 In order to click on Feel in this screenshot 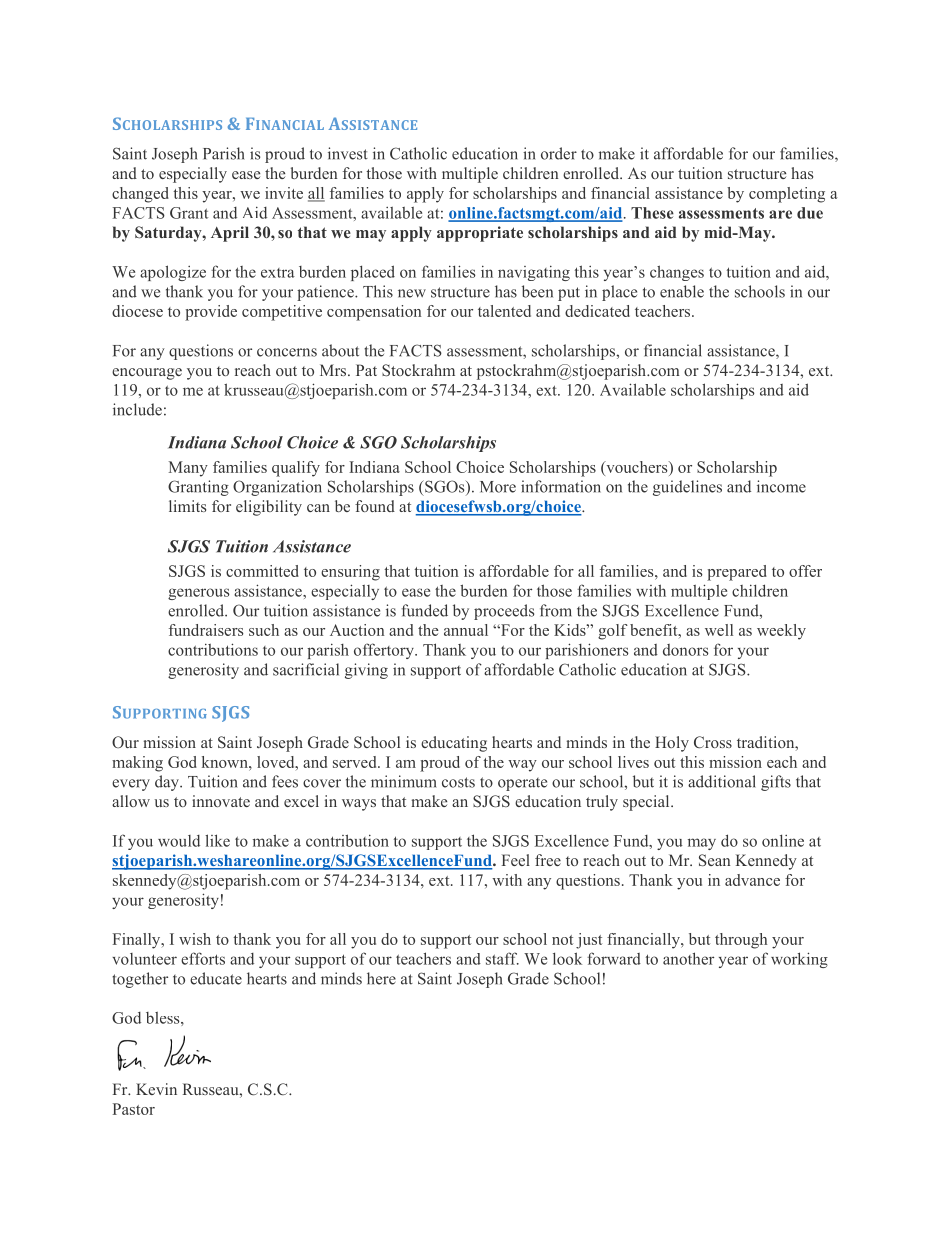, I will do `click(516, 860)`.
